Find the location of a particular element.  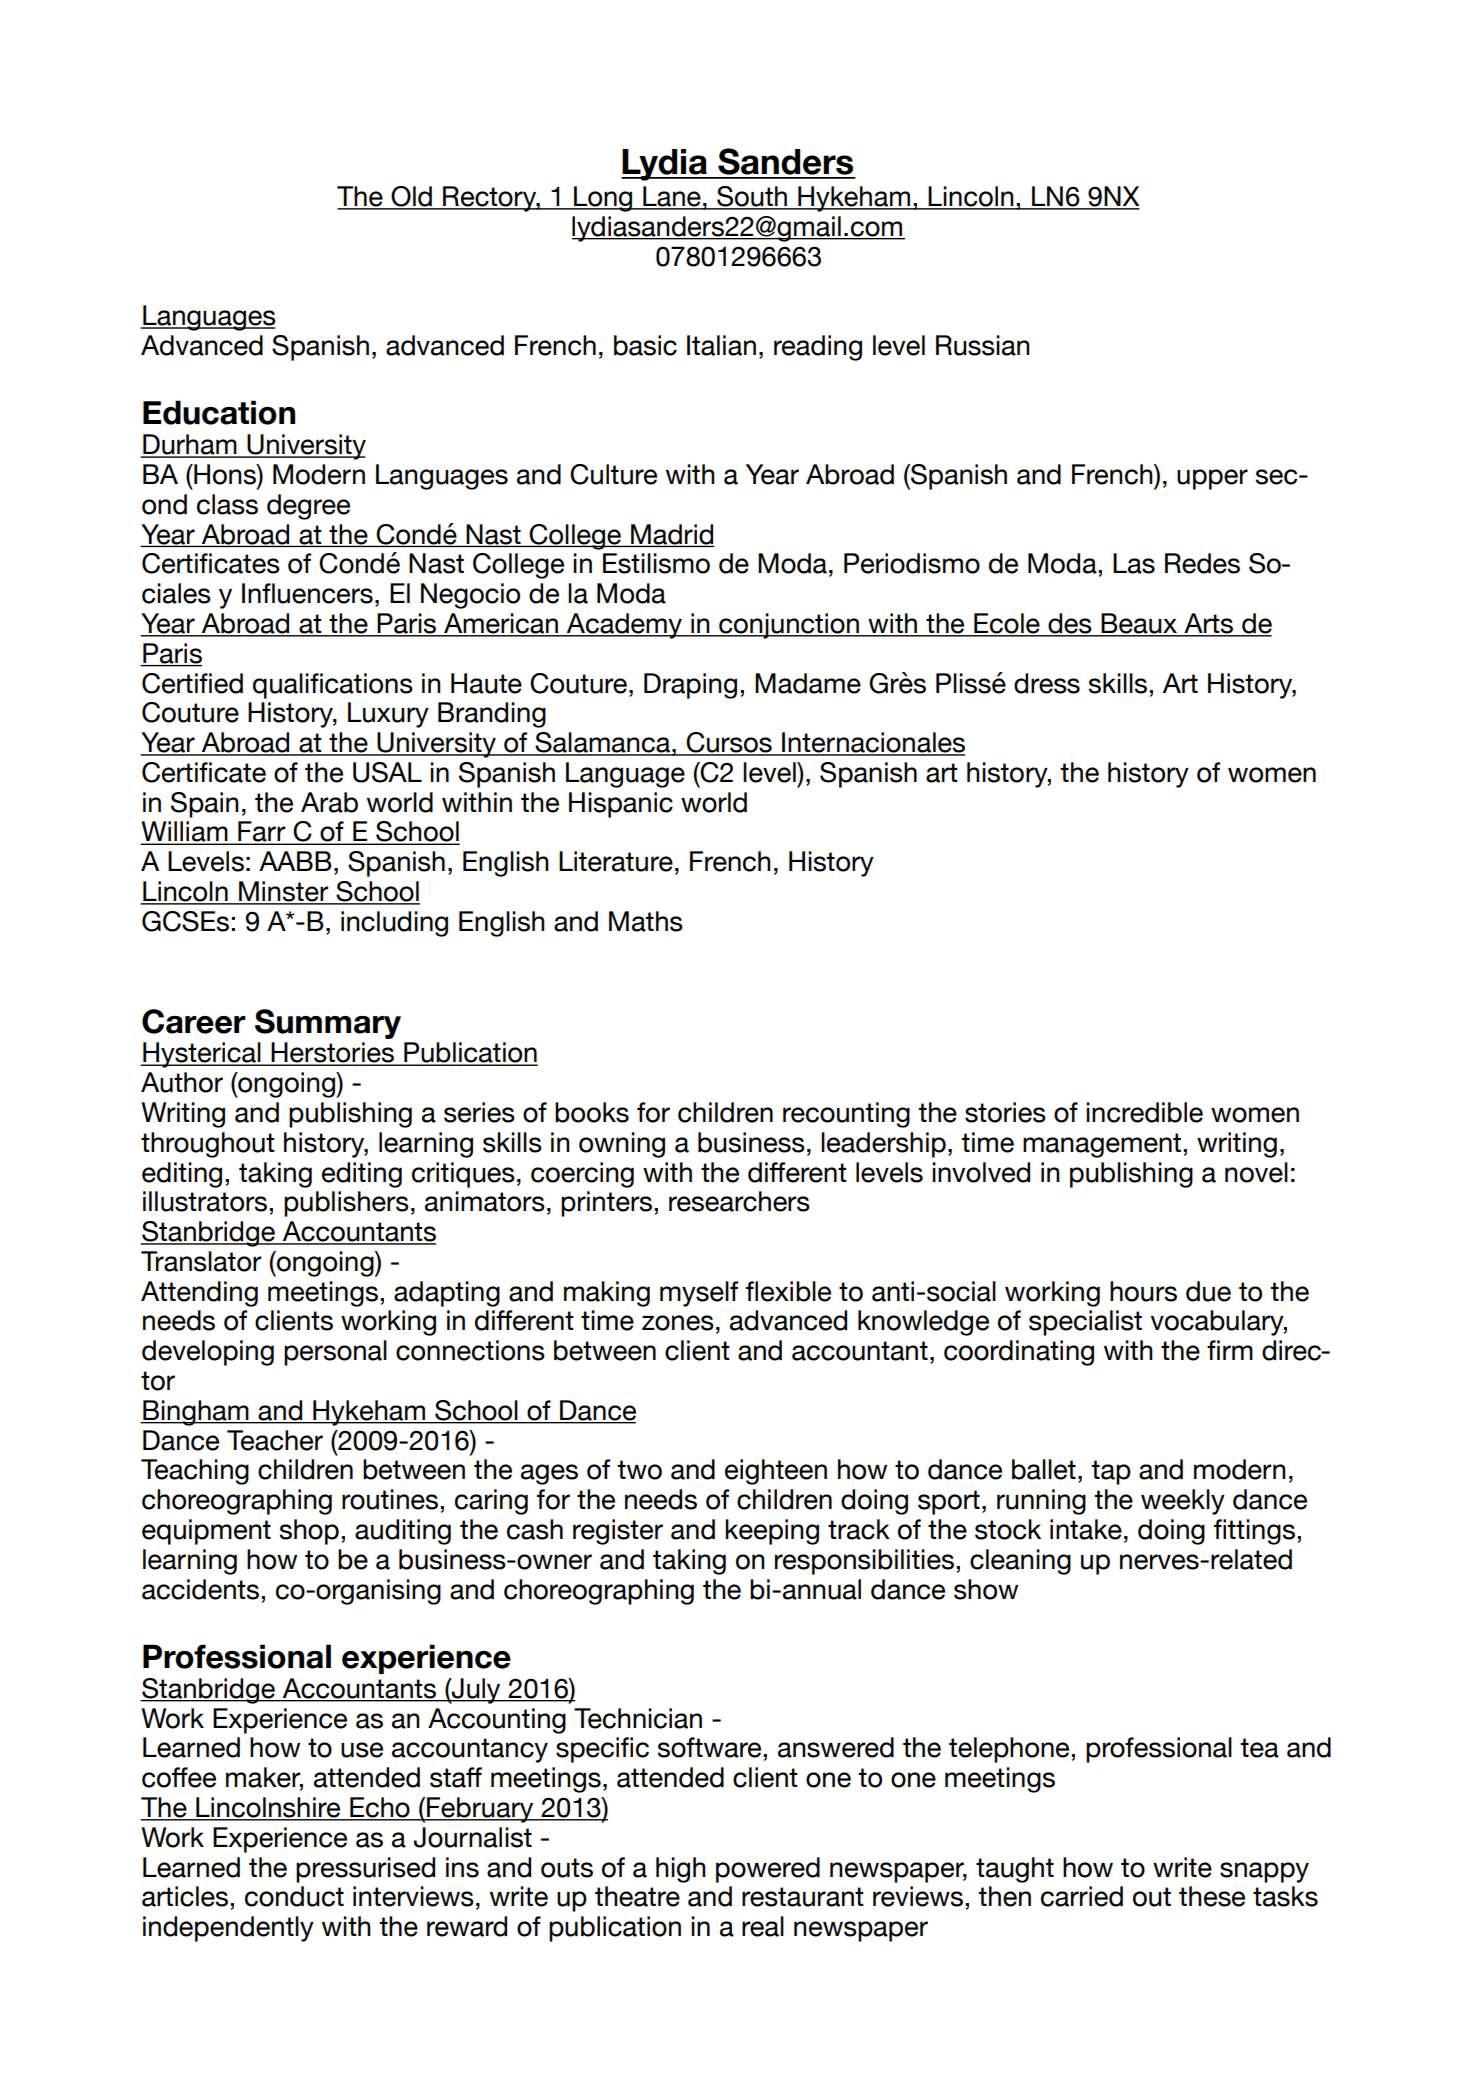

Old is located at coordinates (411, 197).
